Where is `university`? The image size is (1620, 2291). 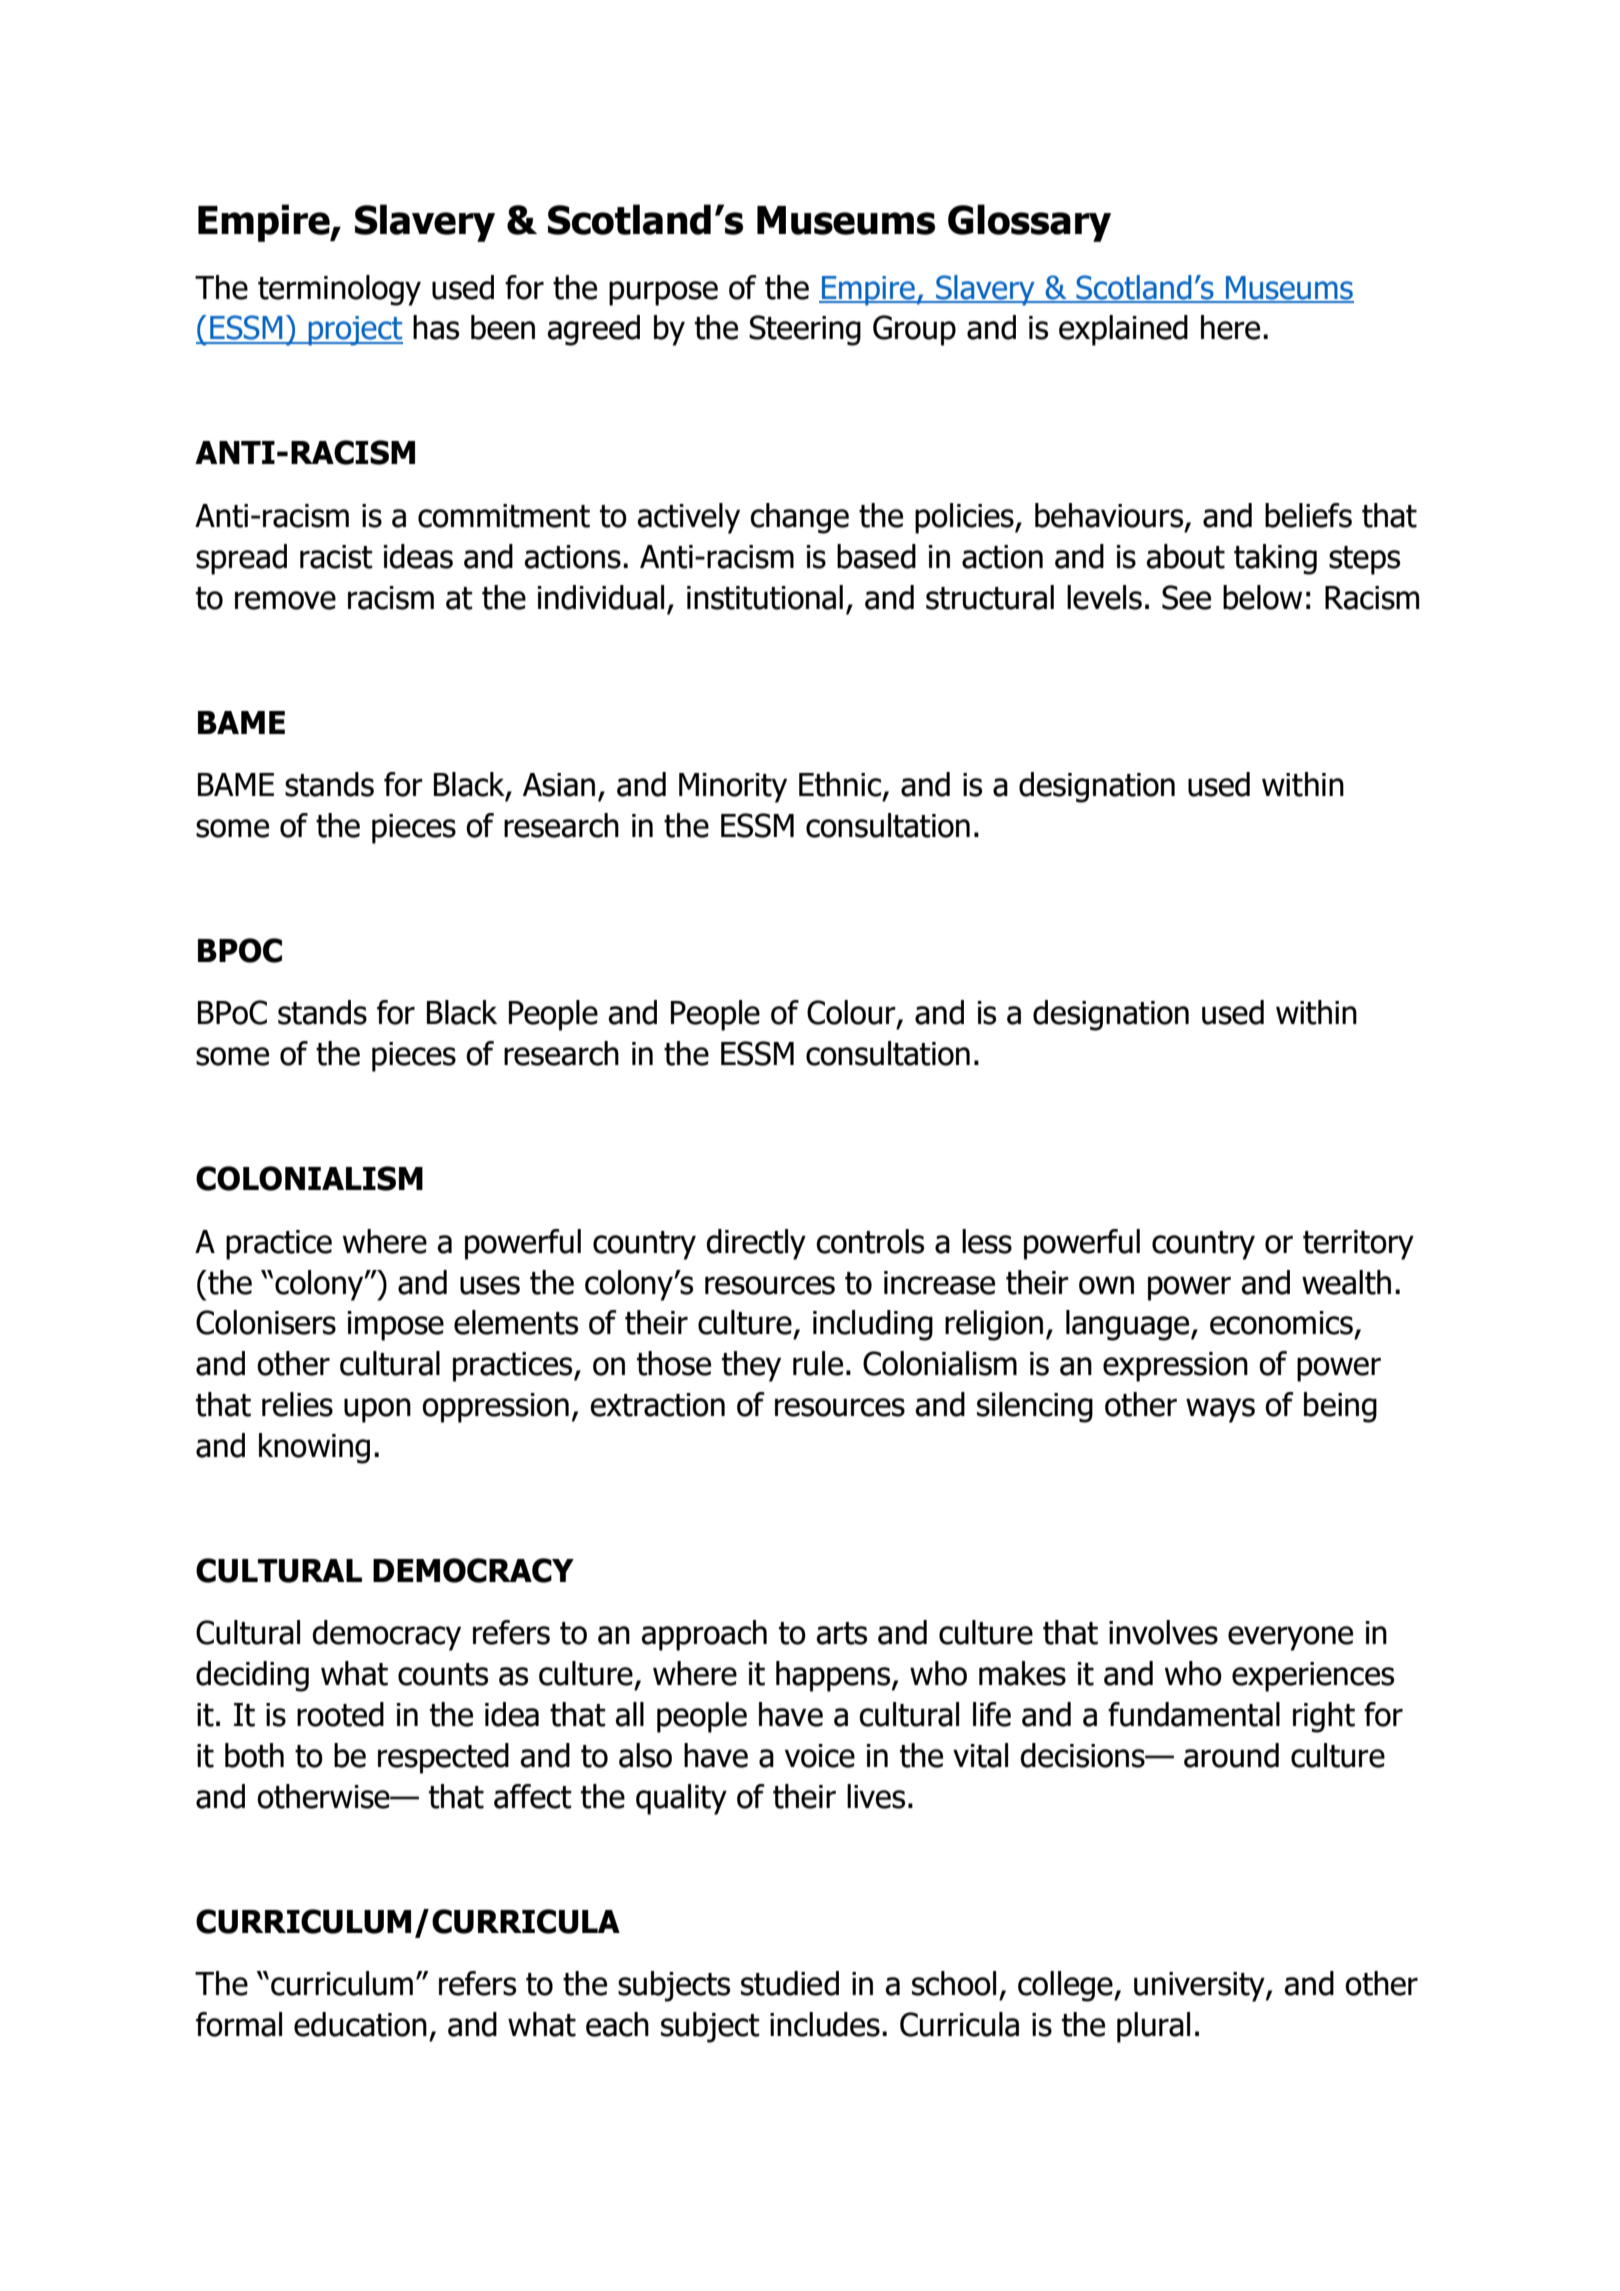
university is located at coordinates (1200, 1987).
